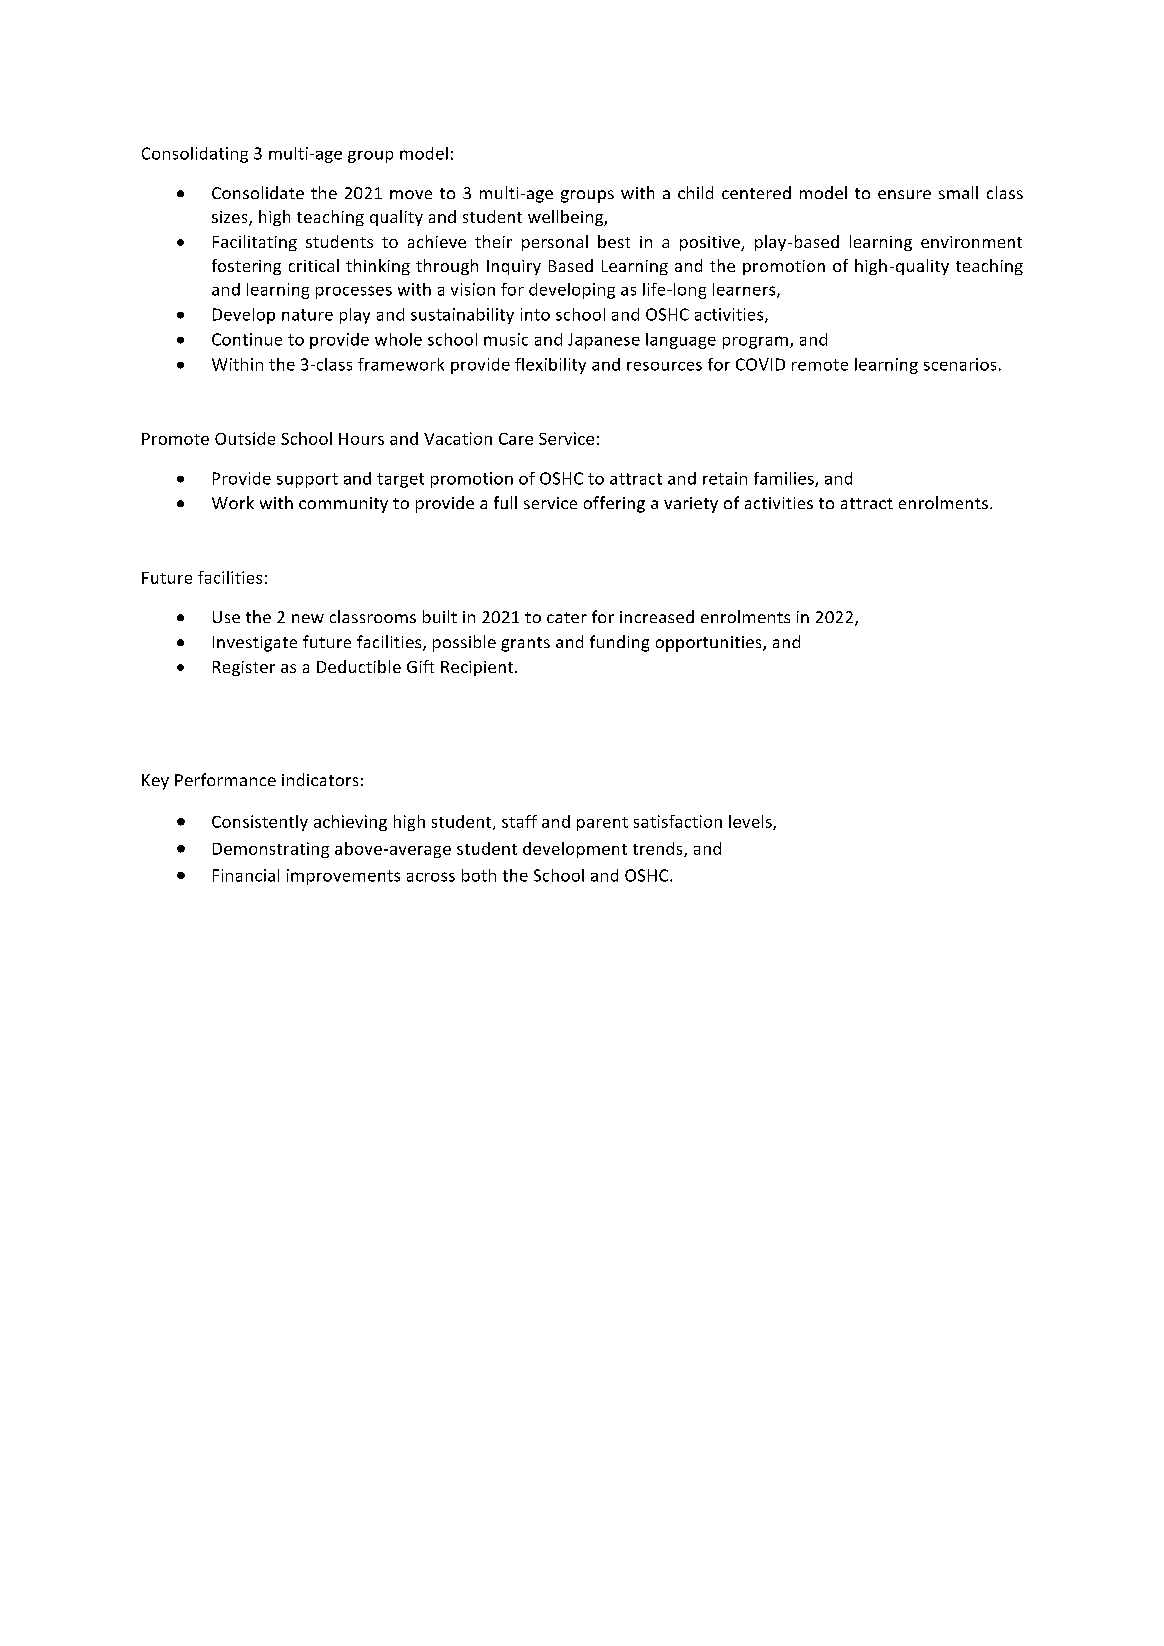 This screenshot has height=1646, width=1164. I want to click on Outside, so click(245, 438).
